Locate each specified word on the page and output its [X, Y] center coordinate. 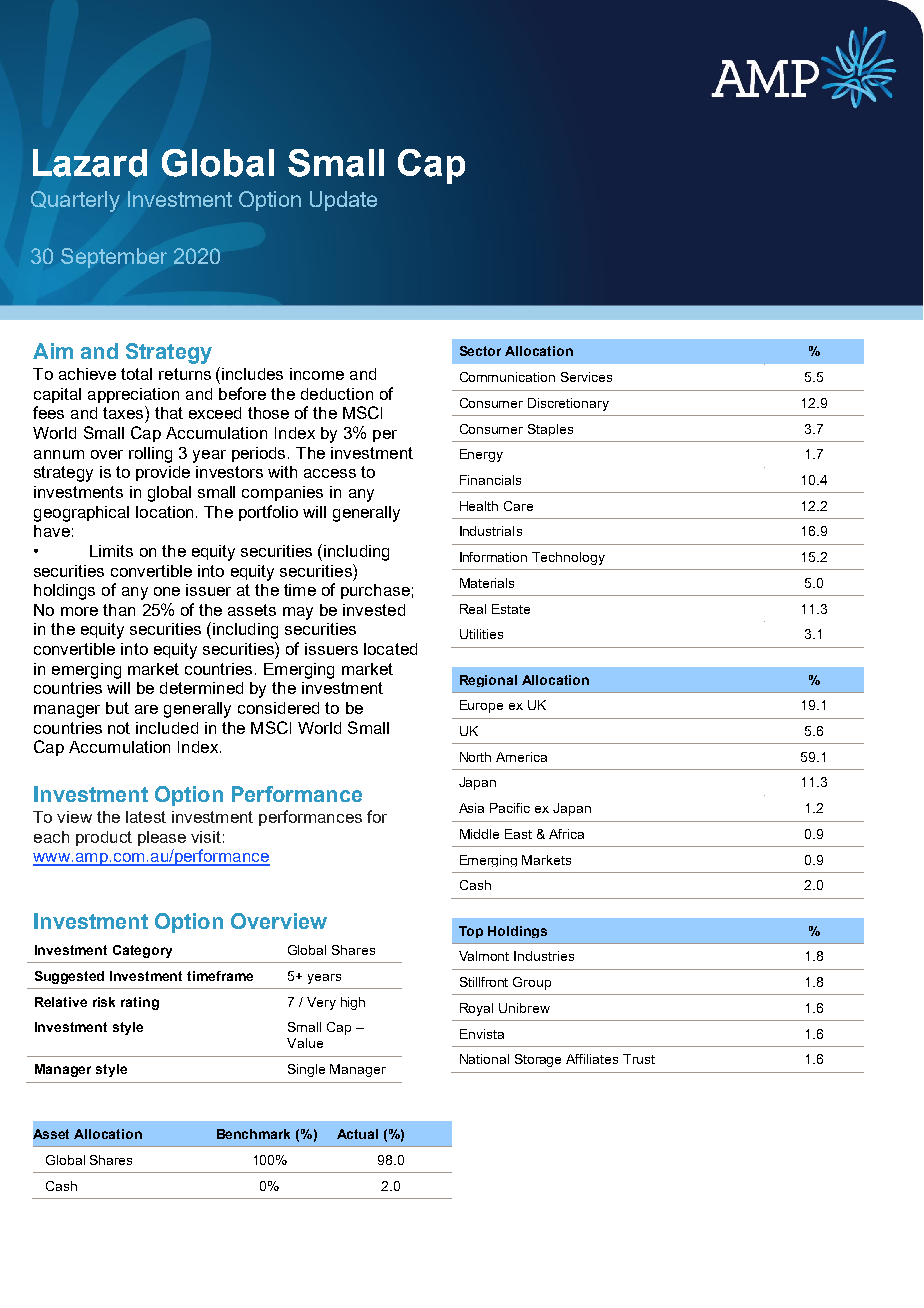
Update [343, 201]
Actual [357, 1134]
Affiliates [592, 1059]
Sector [480, 351]
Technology [568, 558]
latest [146, 817]
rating [140, 1003]
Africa [566, 834]
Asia [471, 808]
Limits [111, 551]
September [114, 258]
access [330, 473]
